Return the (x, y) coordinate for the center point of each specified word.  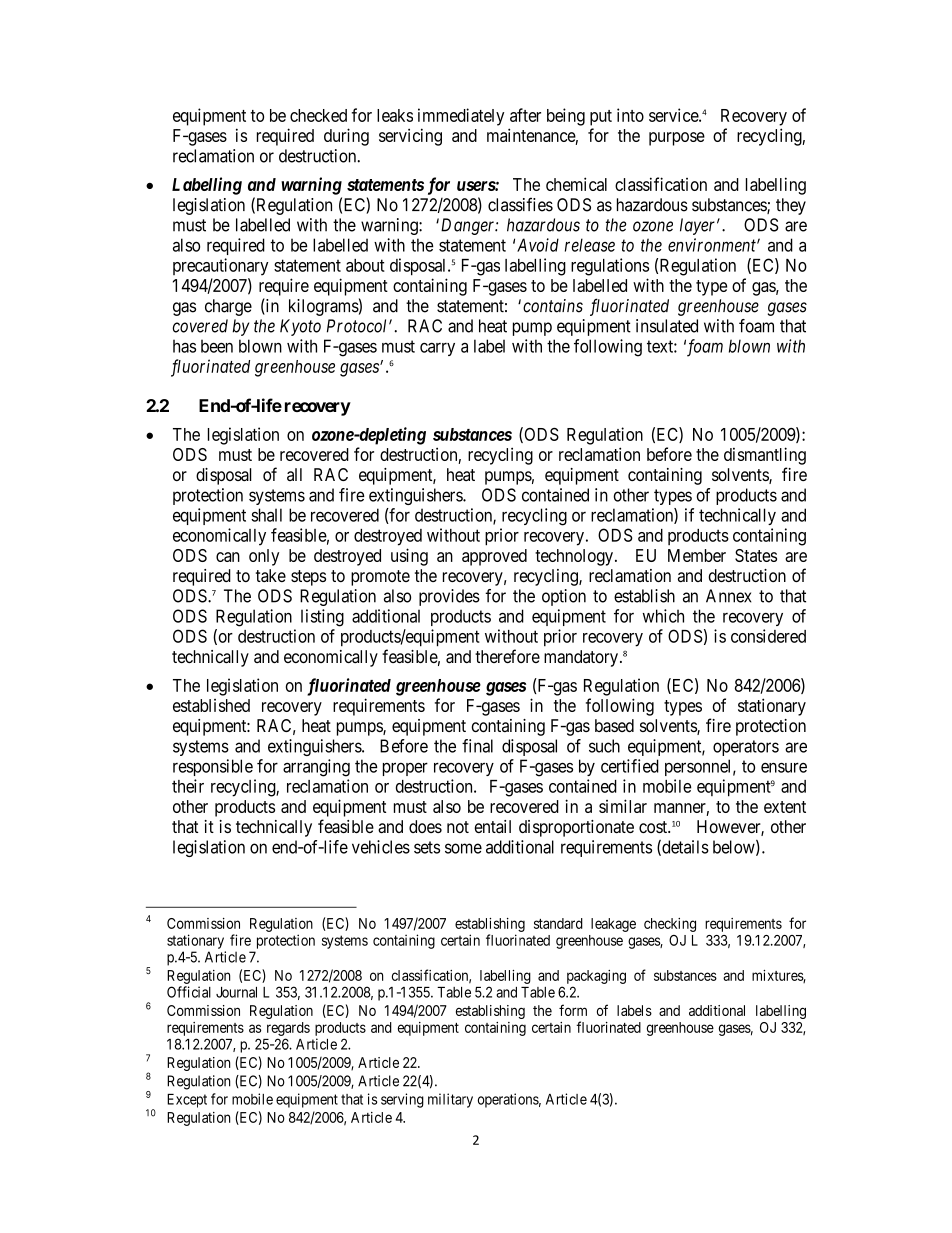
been (217, 346)
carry (437, 349)
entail (492, 826)
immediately (461, 117)
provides (449, 597)
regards (288, 1029)
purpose (677, 139)
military (450, 1100)
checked (318, 115)
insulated (667, 326)
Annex (729, 596)
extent (785, 807)
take (271, 575)
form (573, 1010)
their (188, 786)
